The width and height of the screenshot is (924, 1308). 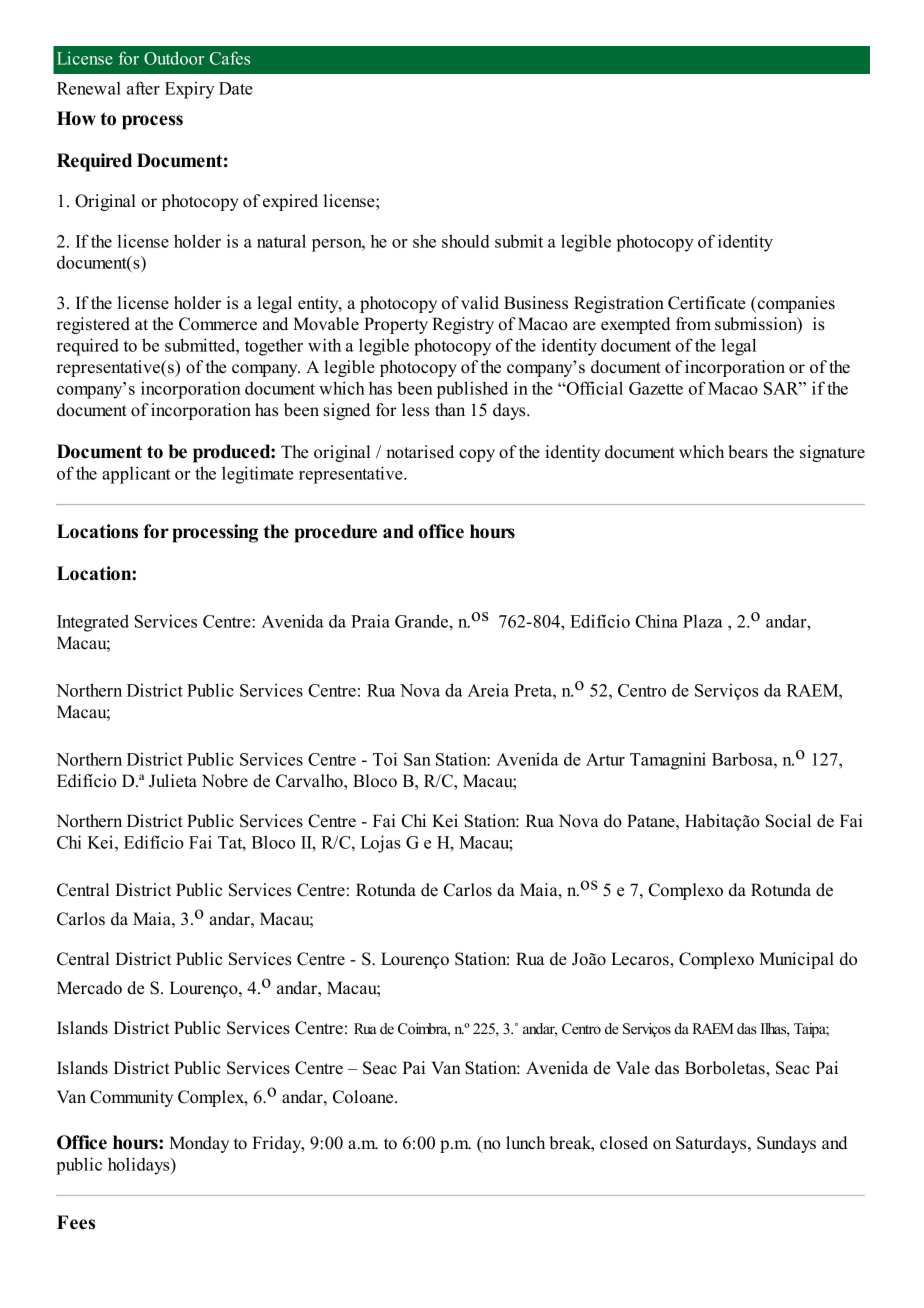 What do you see at coordinates (450, 409) in the screenshot?
I see `than` at bounding box center [450, 409].
